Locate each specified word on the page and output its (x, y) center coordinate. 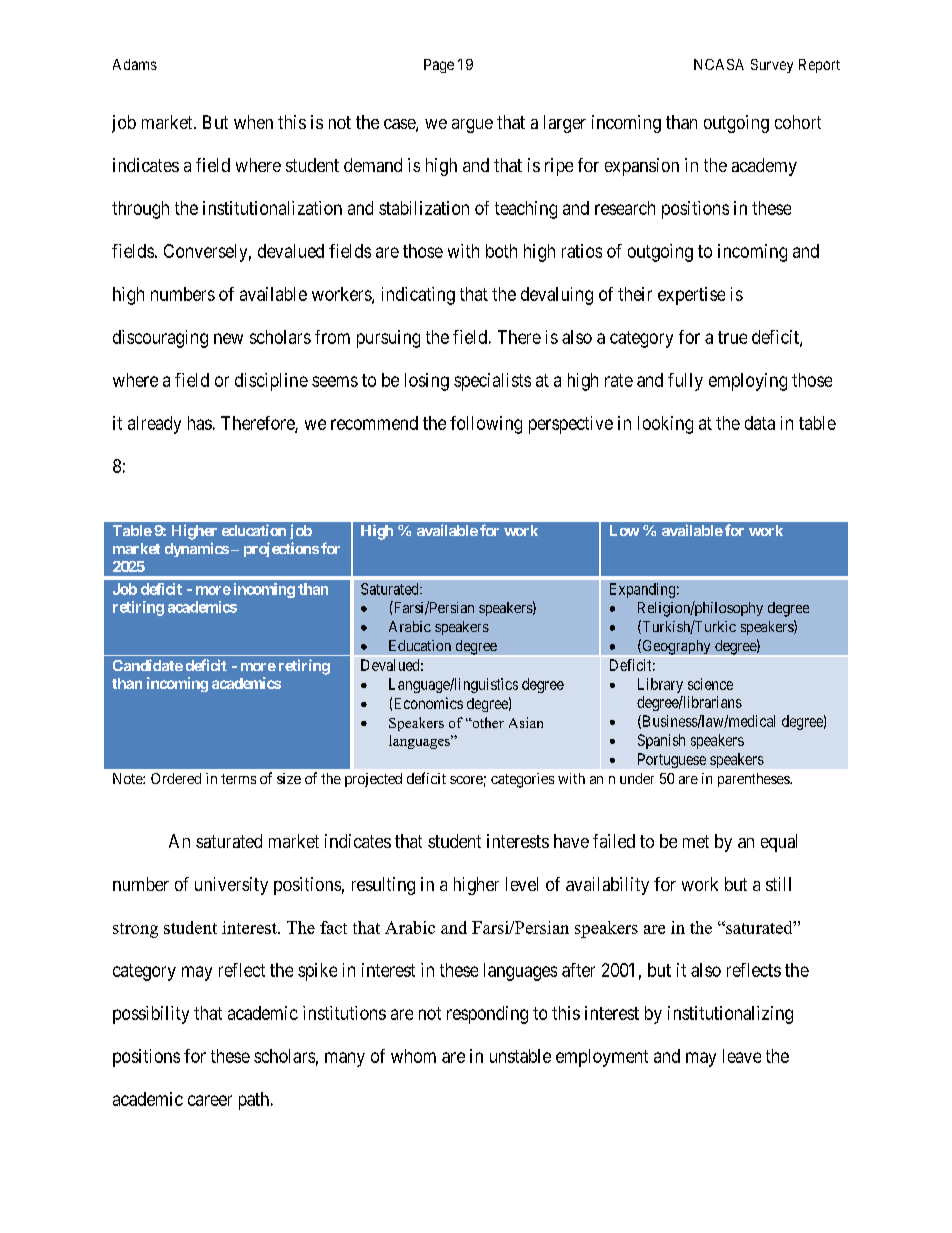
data (760, 423)
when (253, 122)
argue (472, 126)
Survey (772, 66)
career (210, 1100)
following (486, 425)
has (200, 423)
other (487, 722)
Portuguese (672, 760)
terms (238, 779)
